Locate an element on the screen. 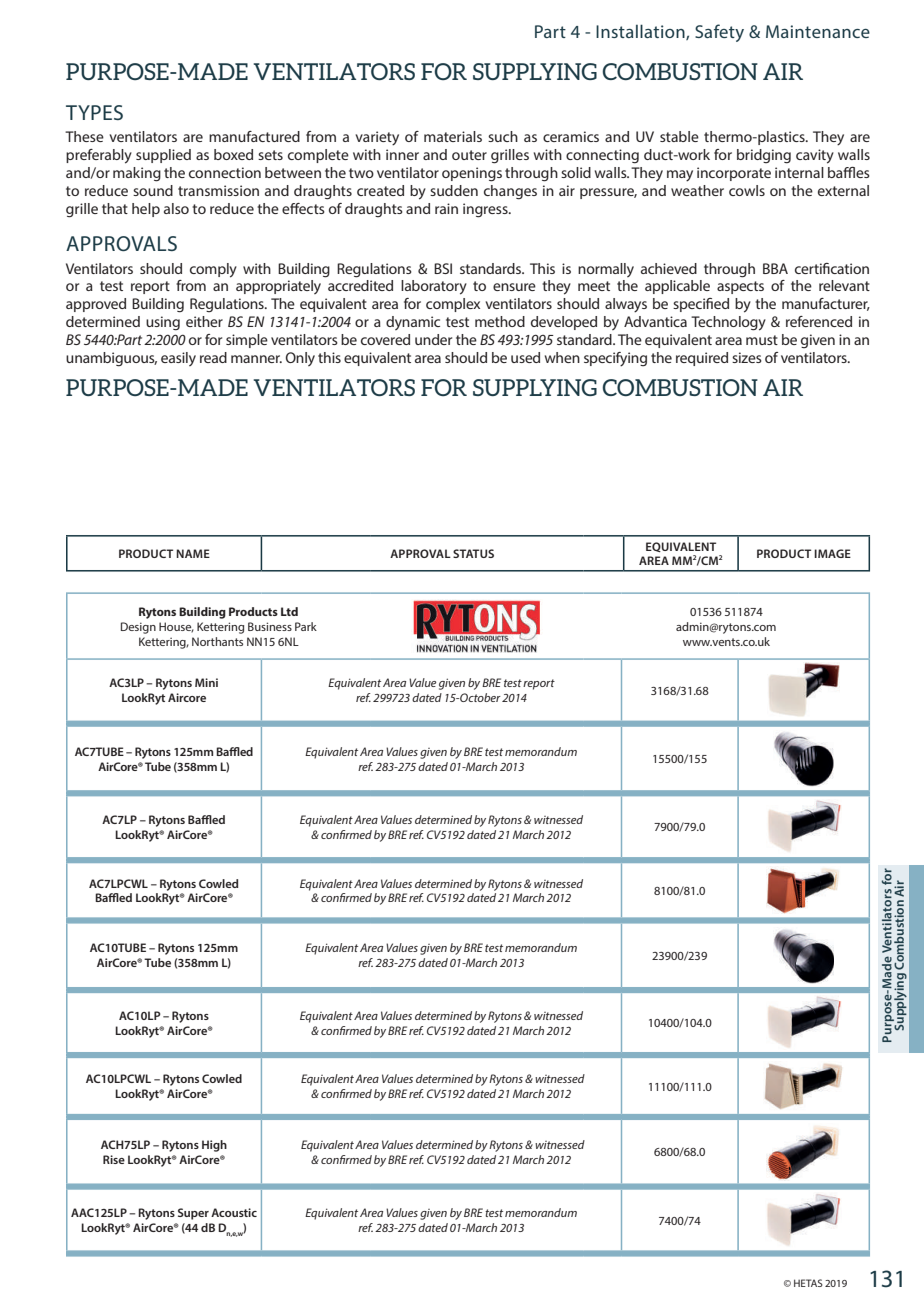  Super is located at coordinates (193, 1214).
